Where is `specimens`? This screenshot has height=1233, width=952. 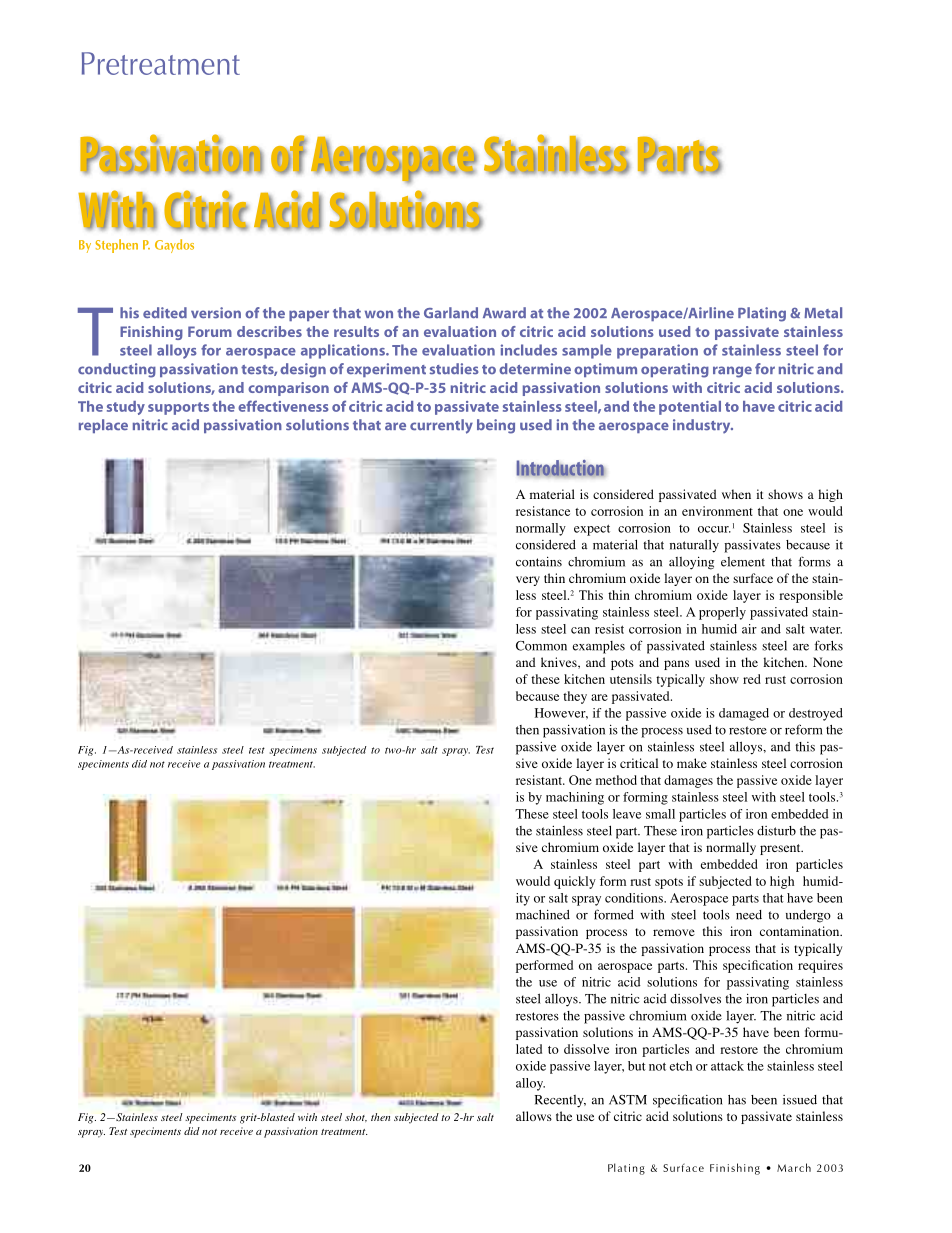
specimens is located at coordinates (293, 751).
